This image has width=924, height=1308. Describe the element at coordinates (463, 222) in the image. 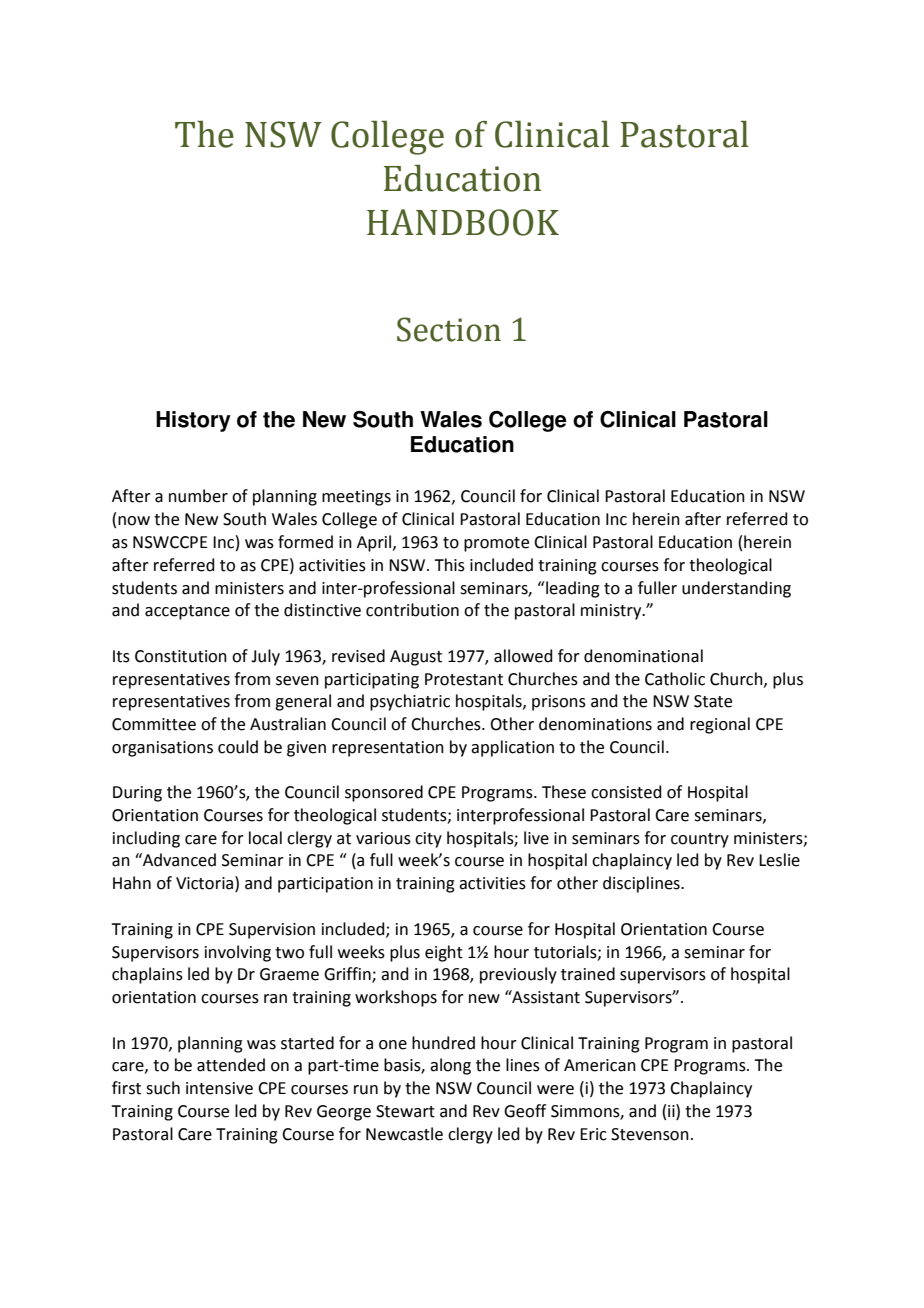

I see `HANDBOOK` at that location.
